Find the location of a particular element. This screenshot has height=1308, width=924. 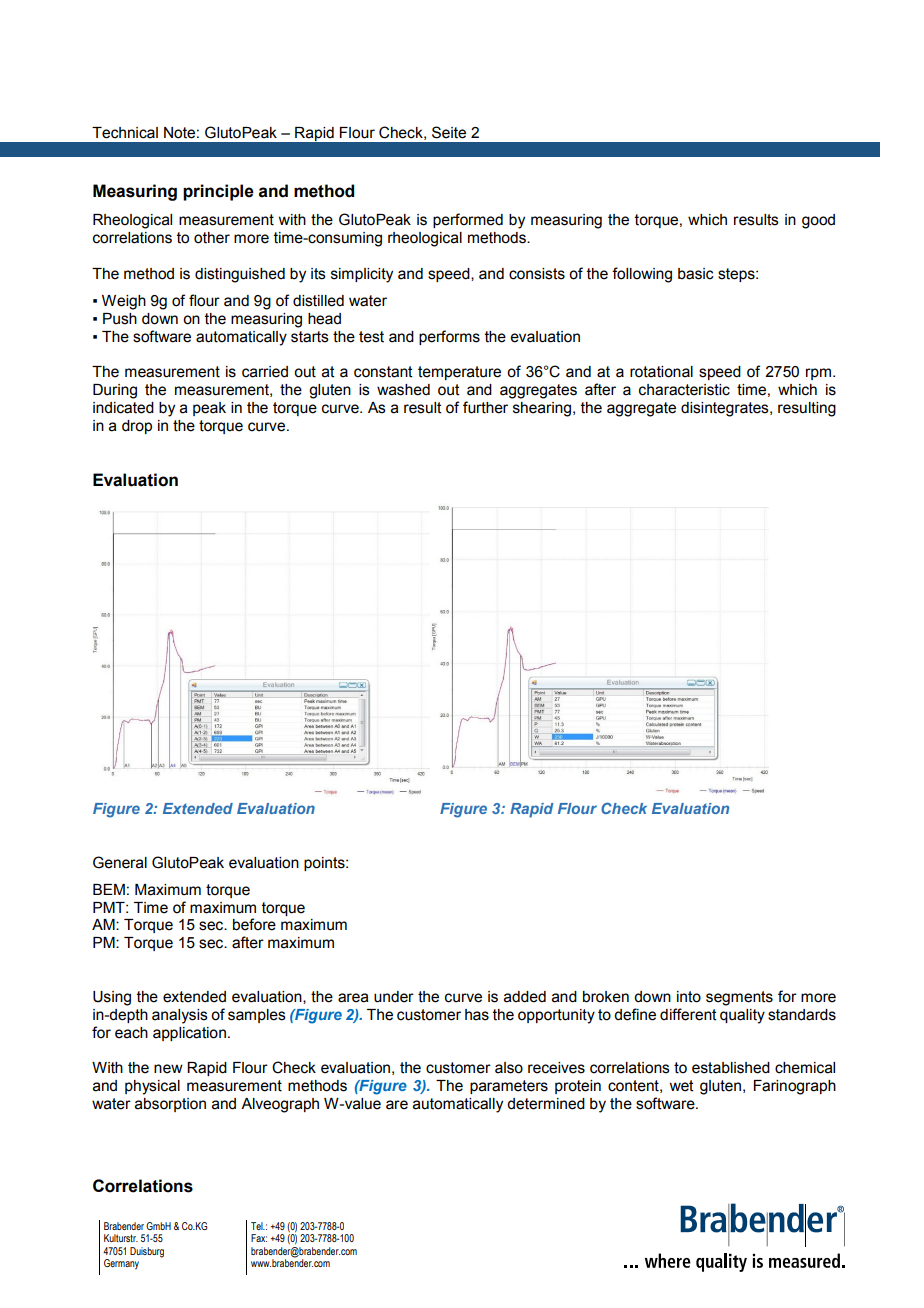

Tel is located at coordinates (258, 1226).
